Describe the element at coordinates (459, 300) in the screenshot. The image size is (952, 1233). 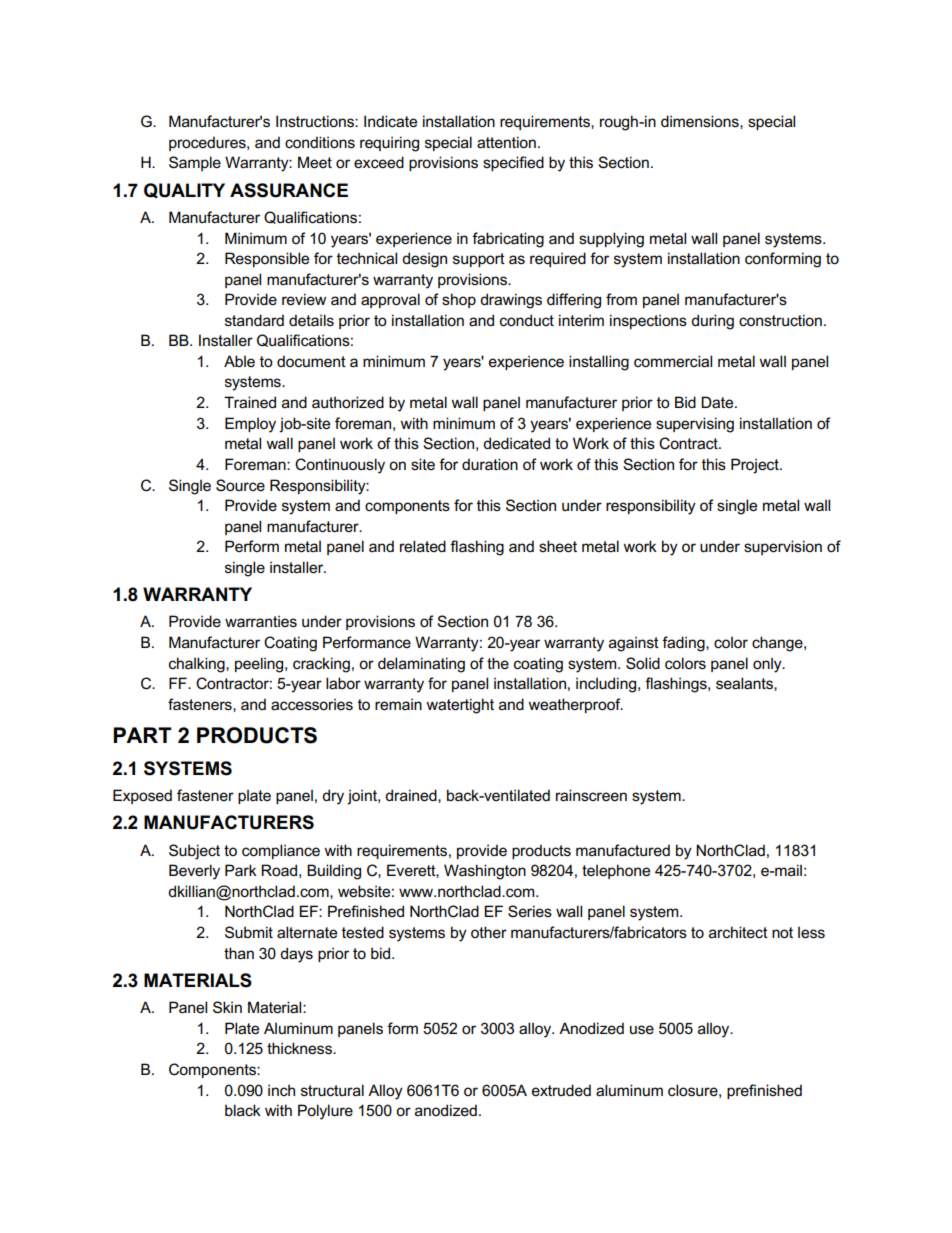
I see `shop` at that location.
